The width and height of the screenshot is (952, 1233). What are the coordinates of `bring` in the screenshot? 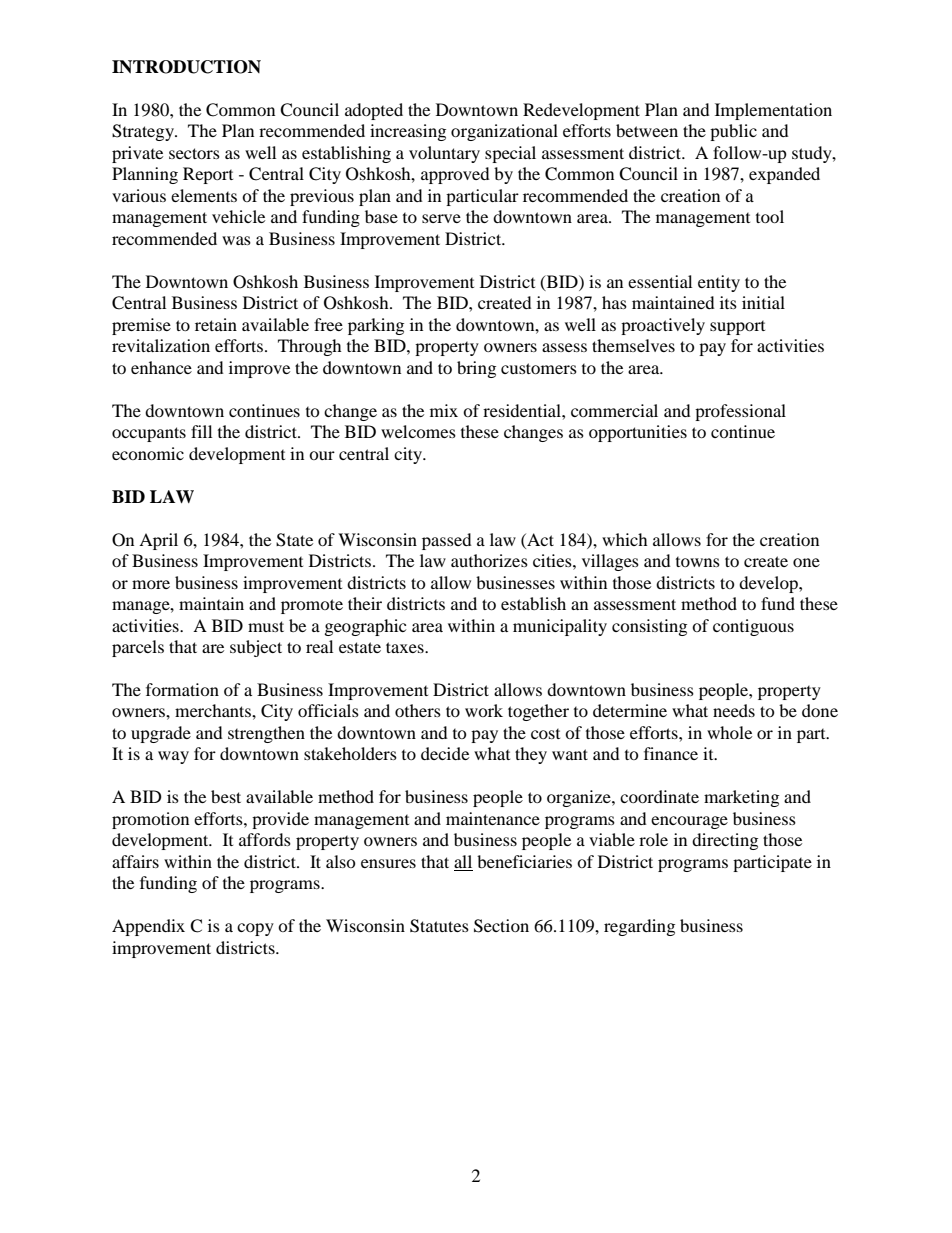 It's located at (476, 369).
